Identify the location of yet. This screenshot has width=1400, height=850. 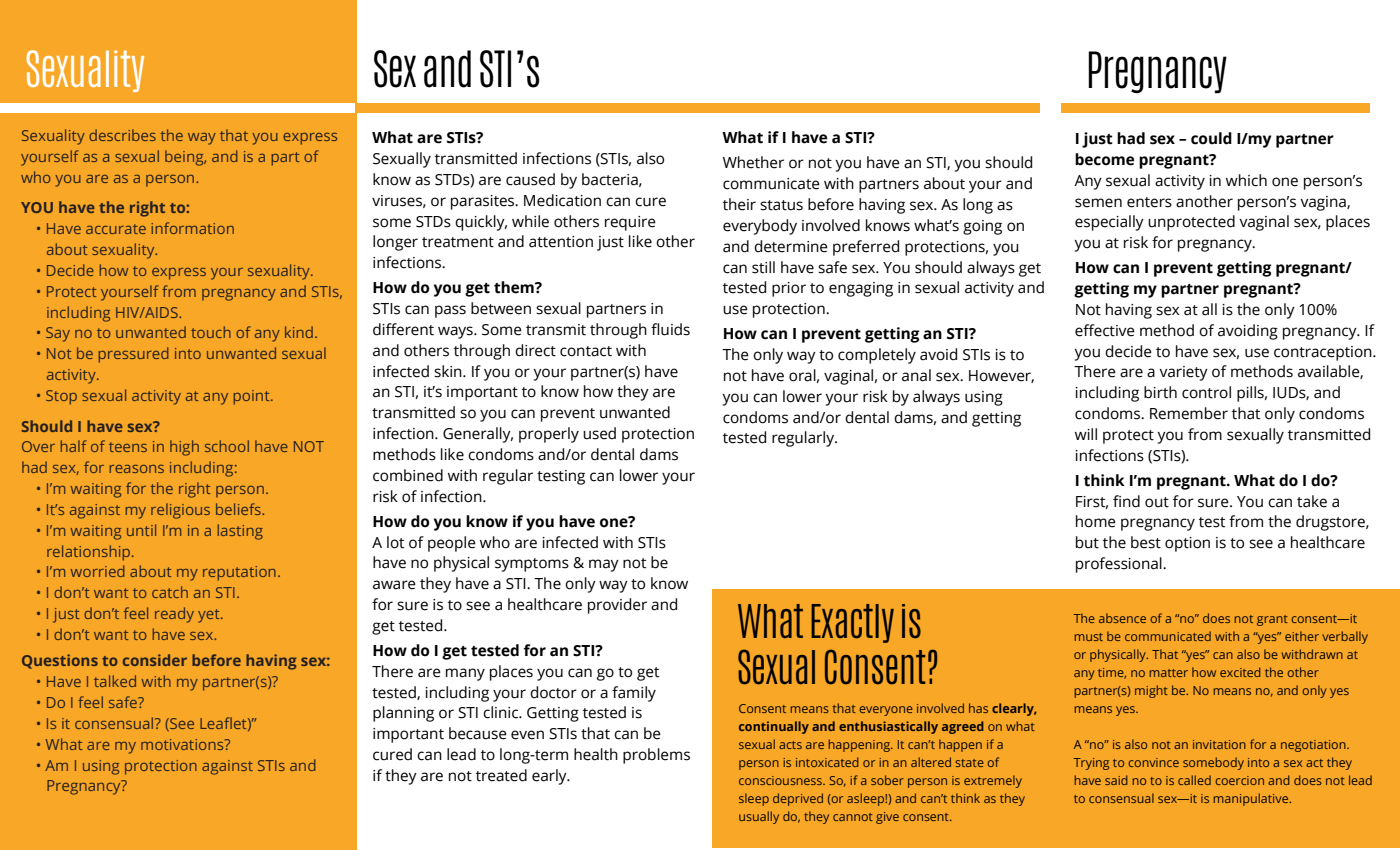
(210, 616).
